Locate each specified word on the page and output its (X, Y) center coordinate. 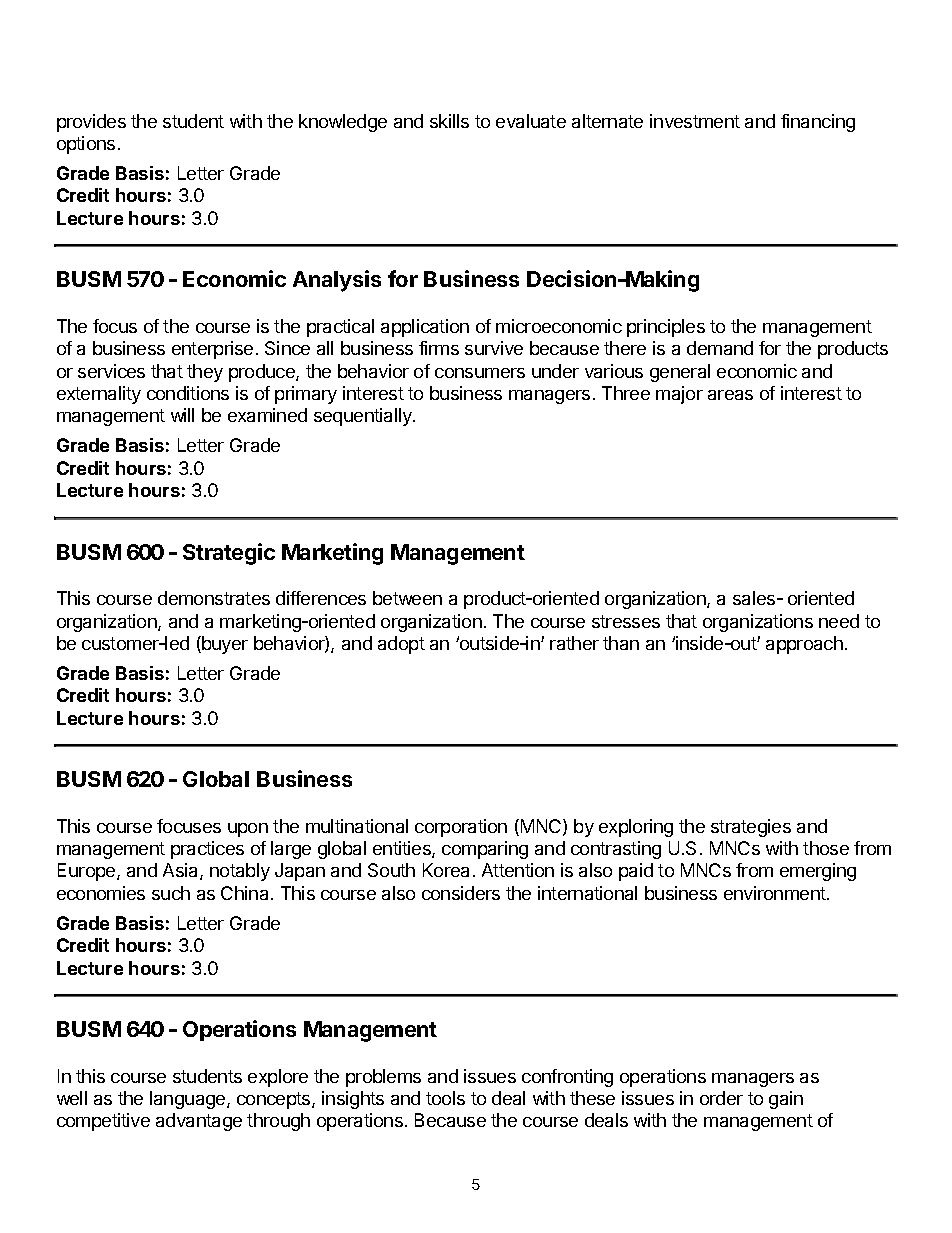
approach (804, 645)
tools (445, 1098)
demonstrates (214, 598)
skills (449, 121)
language (189, 1100)
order (721, 1098)
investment (695, 121)
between (407, 598)
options (86, 145)
